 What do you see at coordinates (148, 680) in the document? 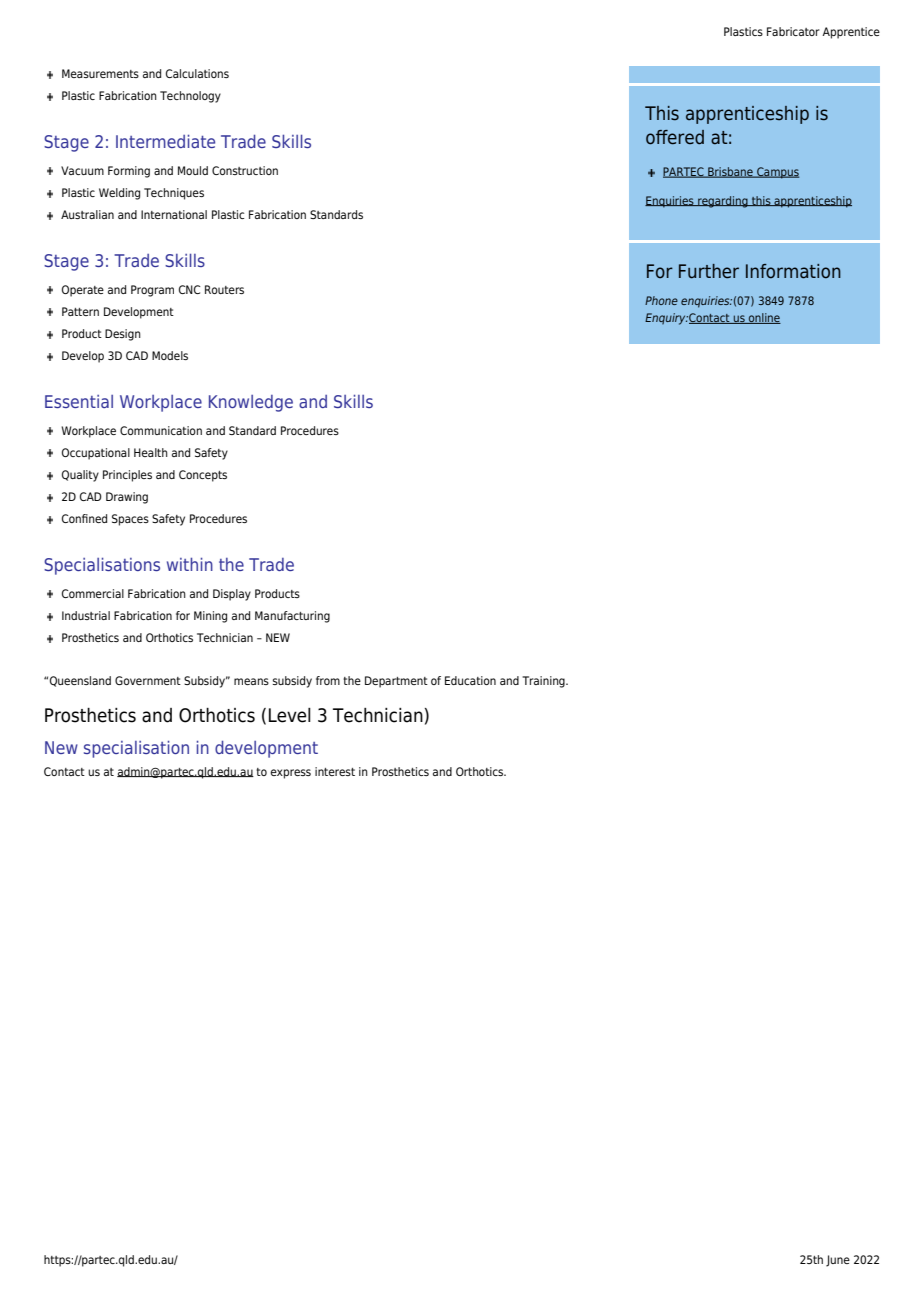
I see `Government` at bounding box center [148, 680].
